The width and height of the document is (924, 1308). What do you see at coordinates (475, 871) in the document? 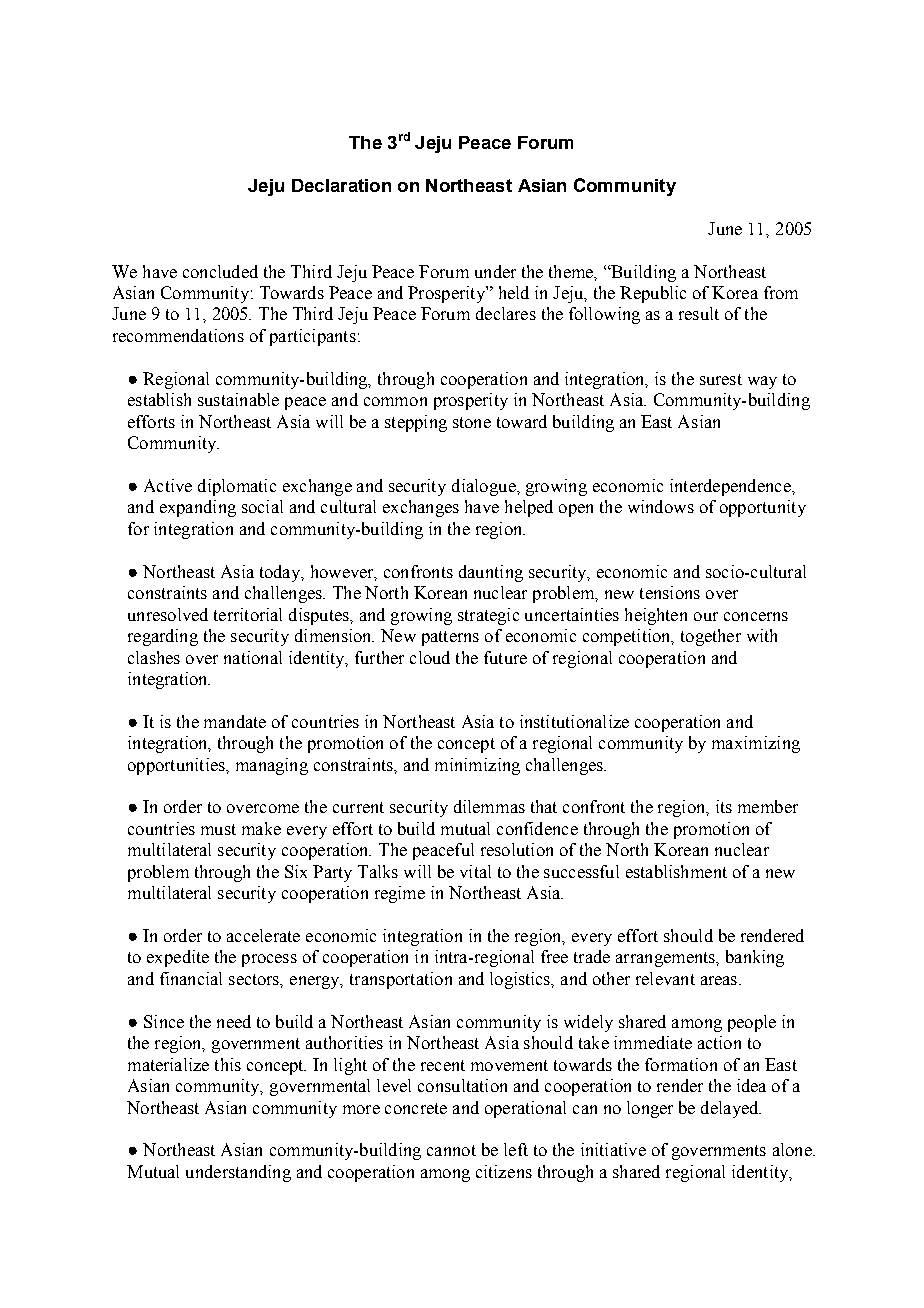
I see `vital` at bounding box center [475, 871].
